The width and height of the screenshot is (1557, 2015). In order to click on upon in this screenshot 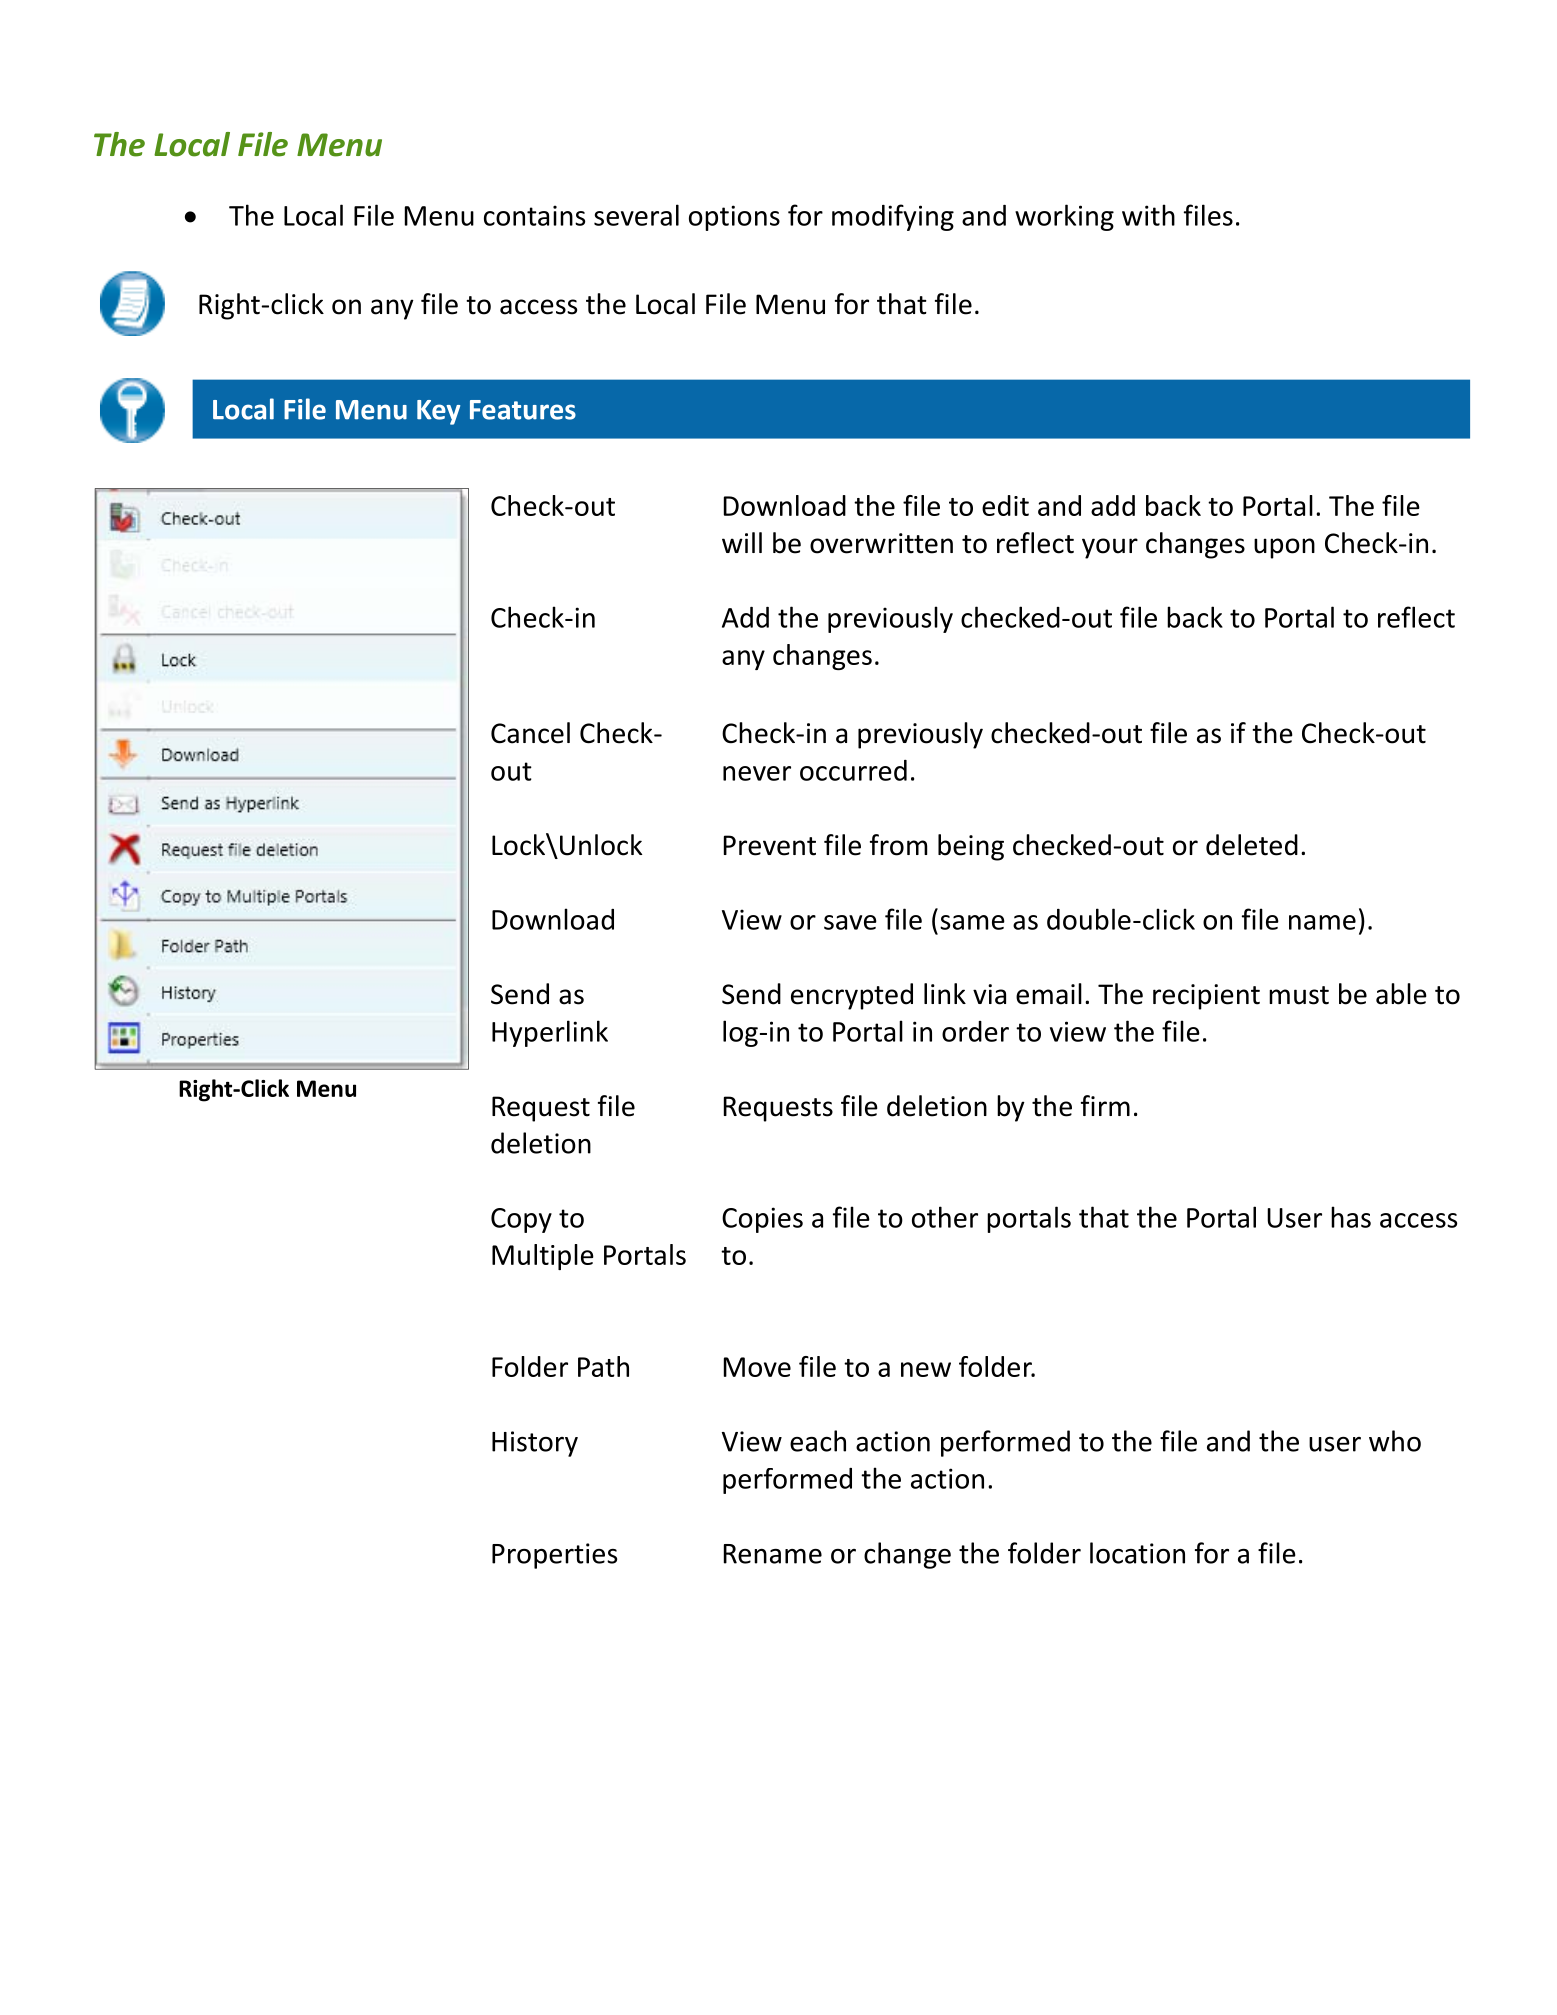, I will do `click(1284, 548)`.
